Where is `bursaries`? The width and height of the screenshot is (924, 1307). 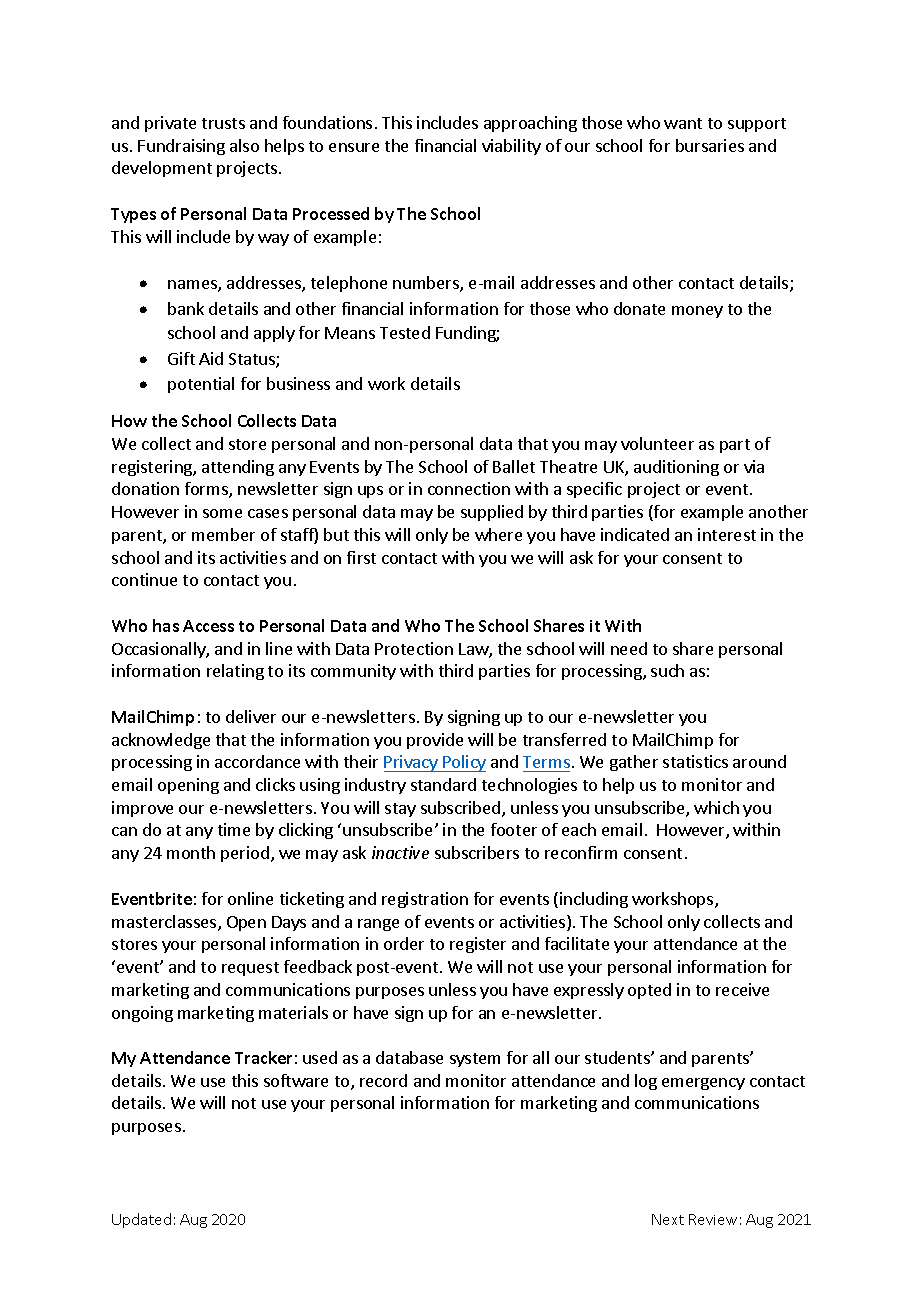
bursaries is located at coordinates (710, 145).
